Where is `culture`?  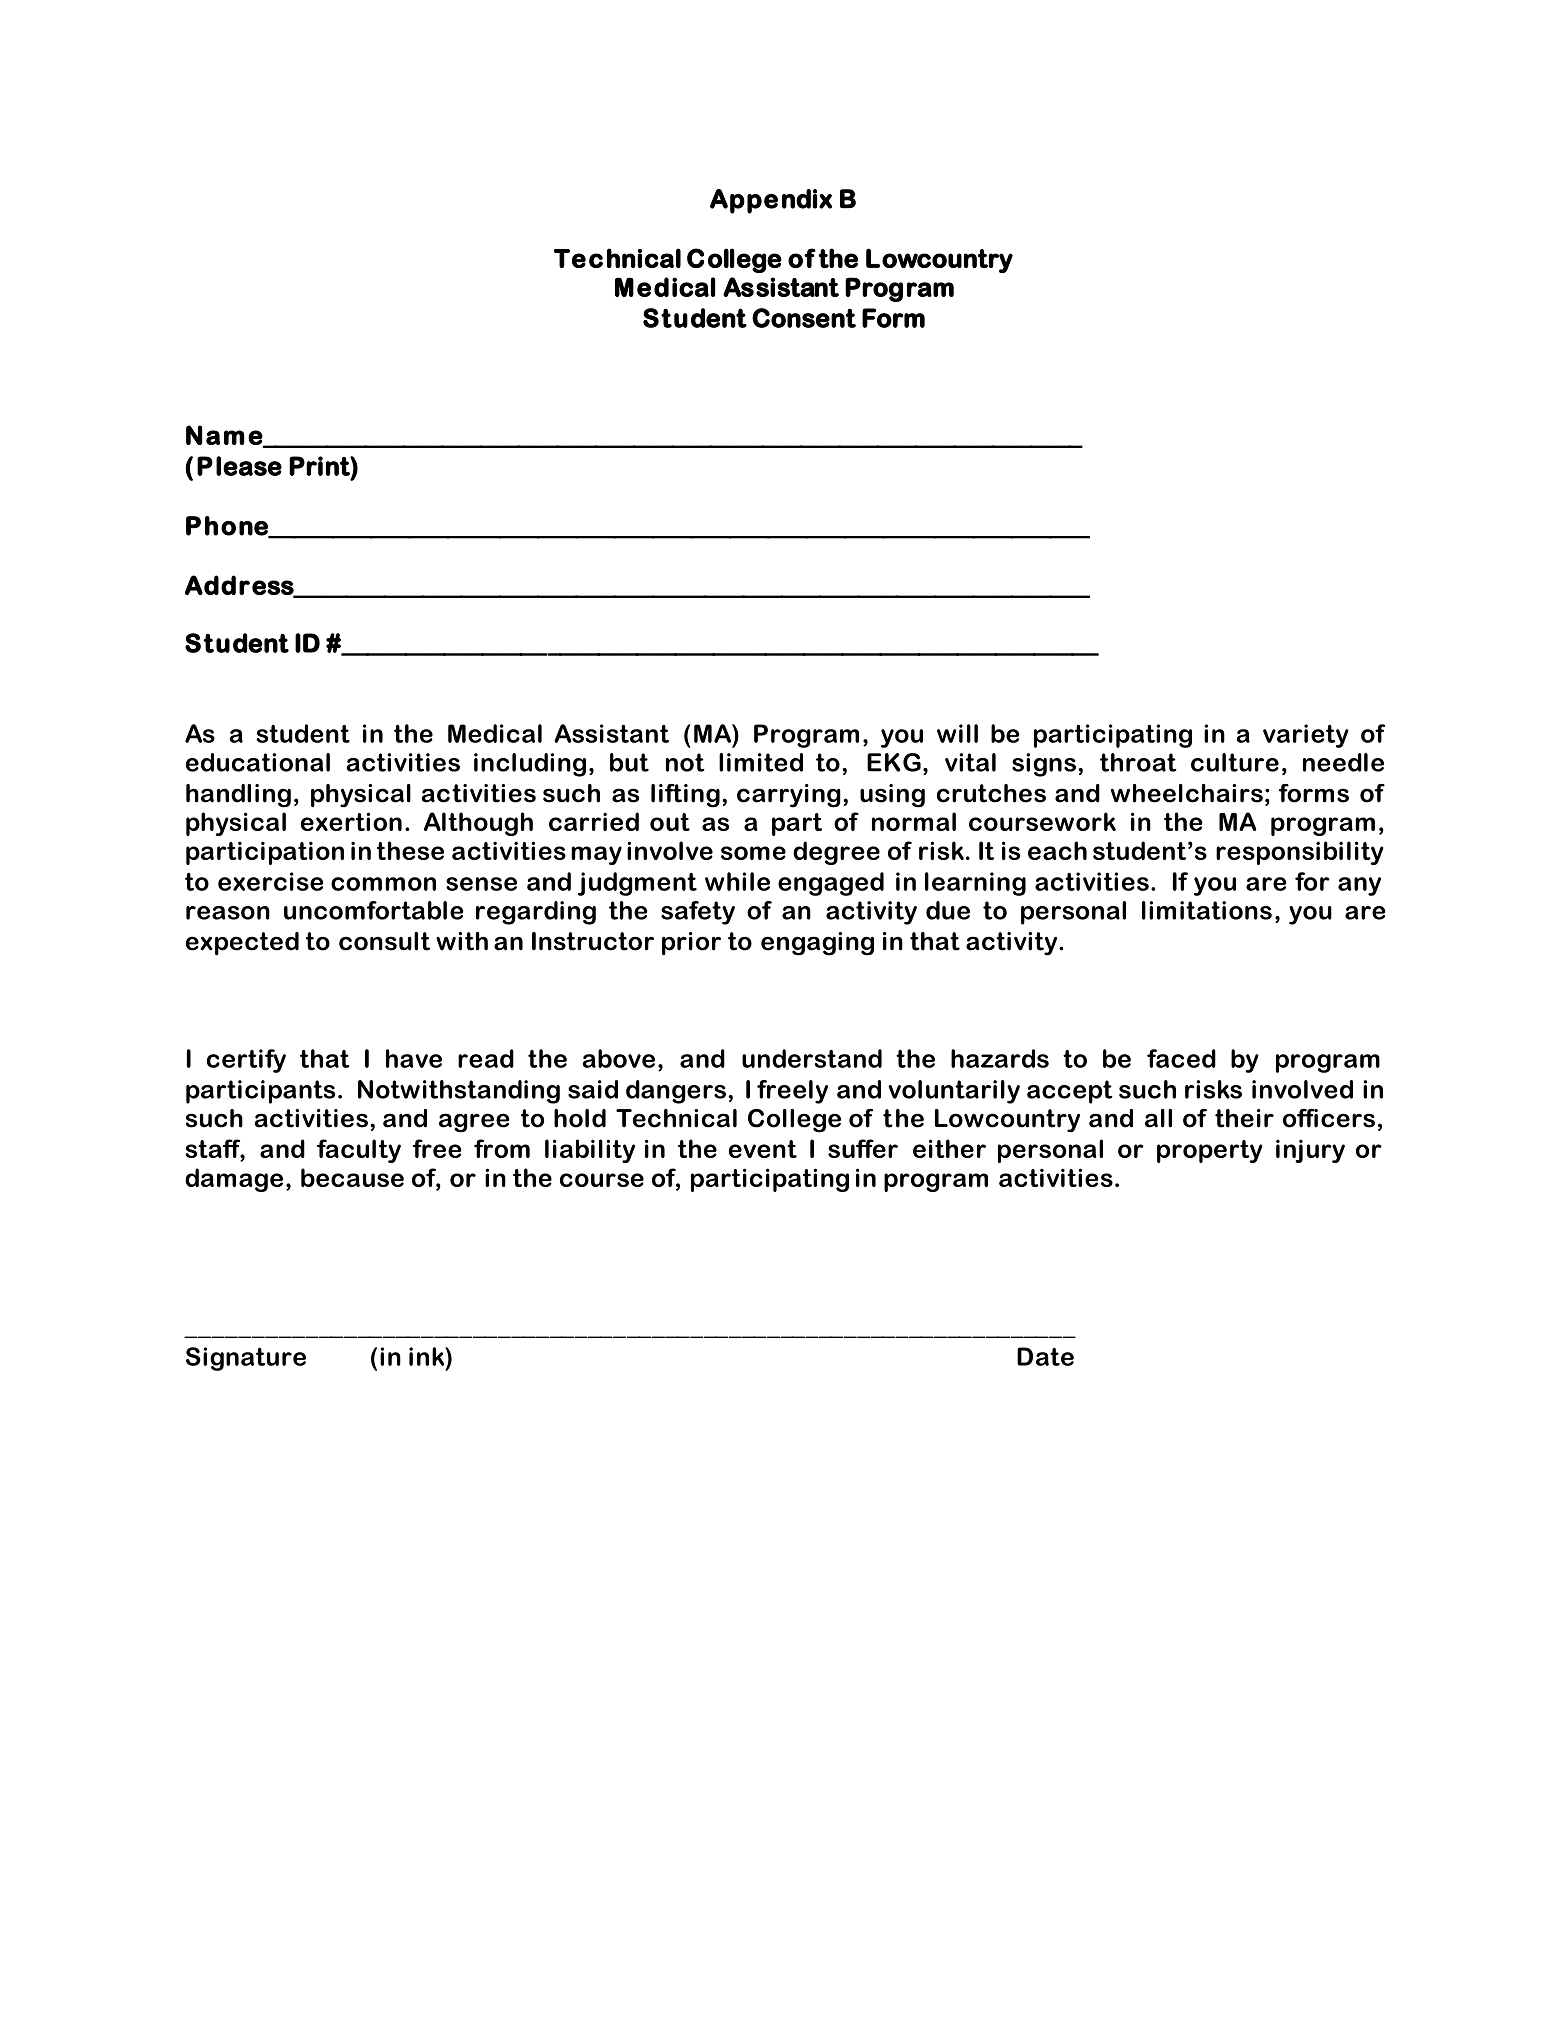 culture is located at coordinates (1235, 762).
